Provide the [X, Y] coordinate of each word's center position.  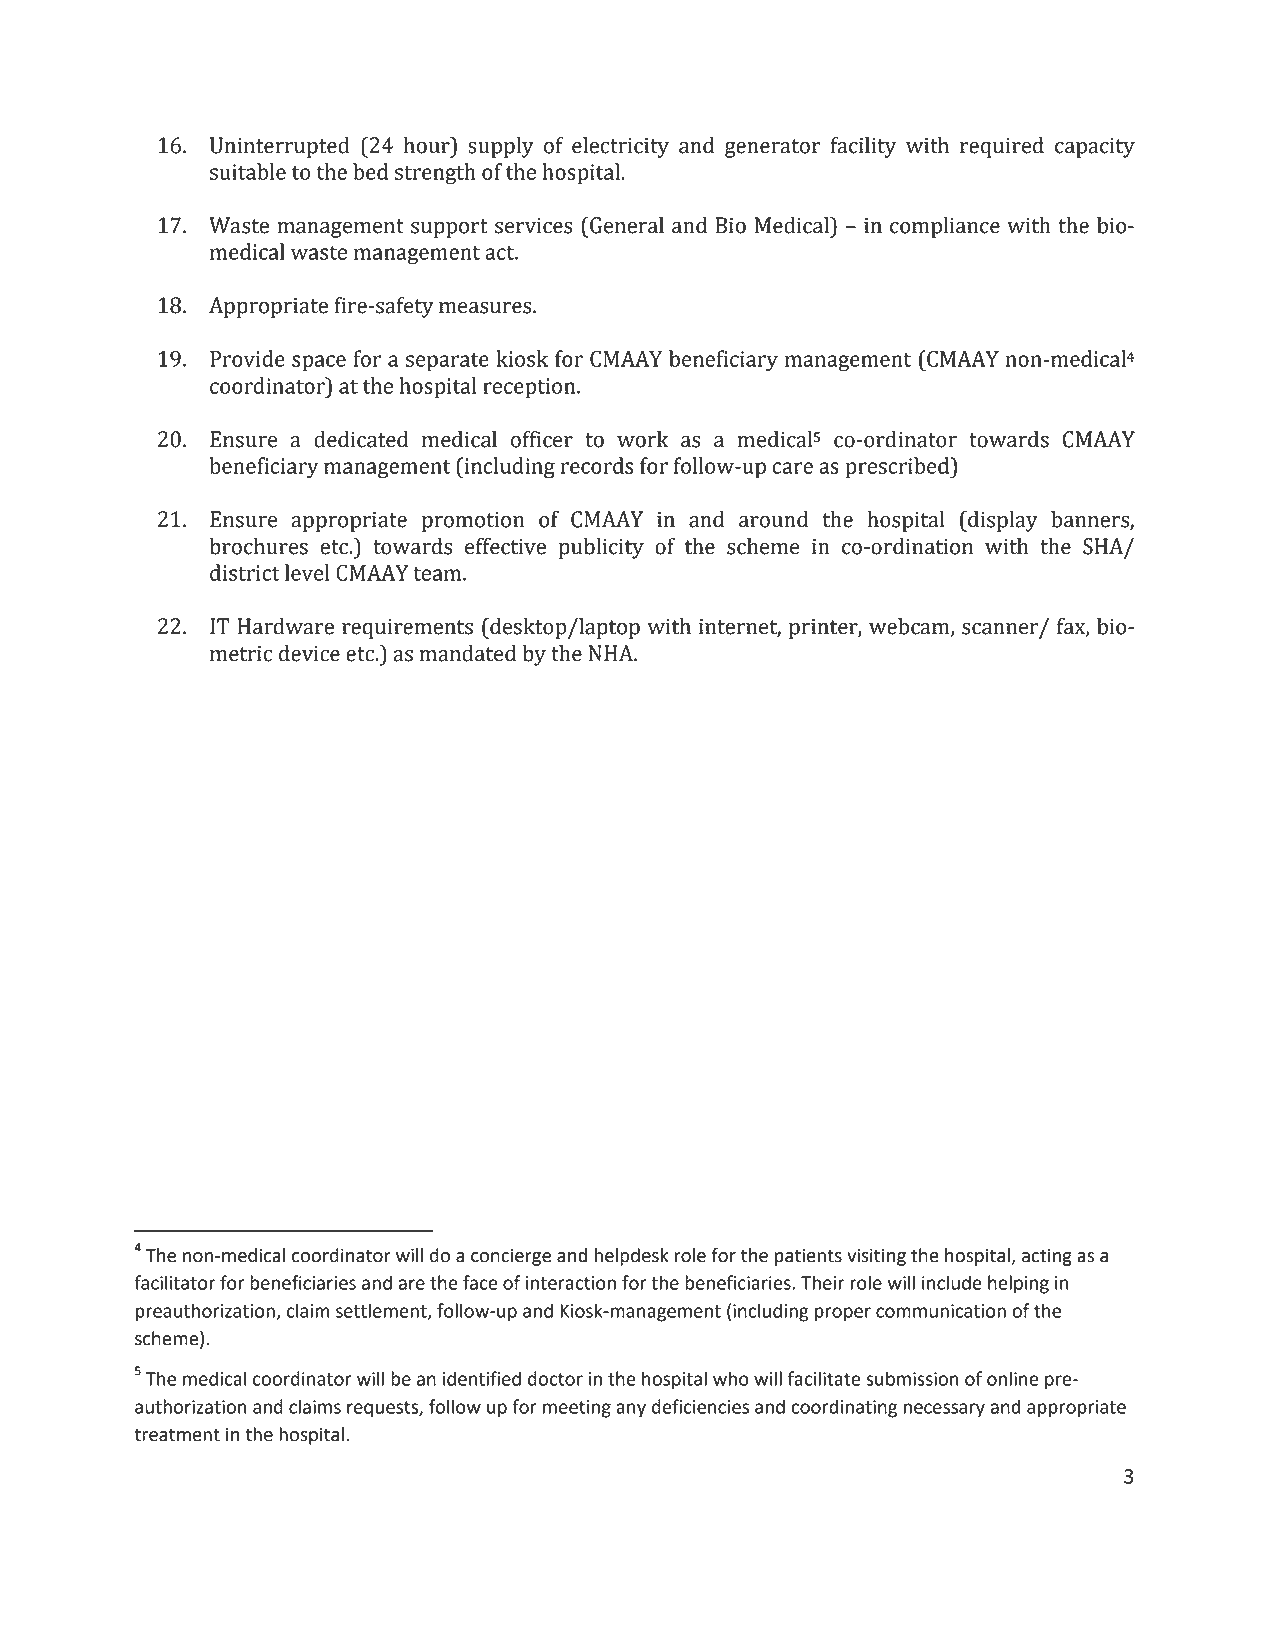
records [597, 465]
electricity [620, 147]
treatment [177, 1435]
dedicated [361, 439]
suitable [248, 171]
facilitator [174, 1282]
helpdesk [631, 1257]
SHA [1104, 547]
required [1002, 147]
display [1002, 521]
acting [1047, 1257]
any [631, 1410]
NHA [611, 653]
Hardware [286, 626]
